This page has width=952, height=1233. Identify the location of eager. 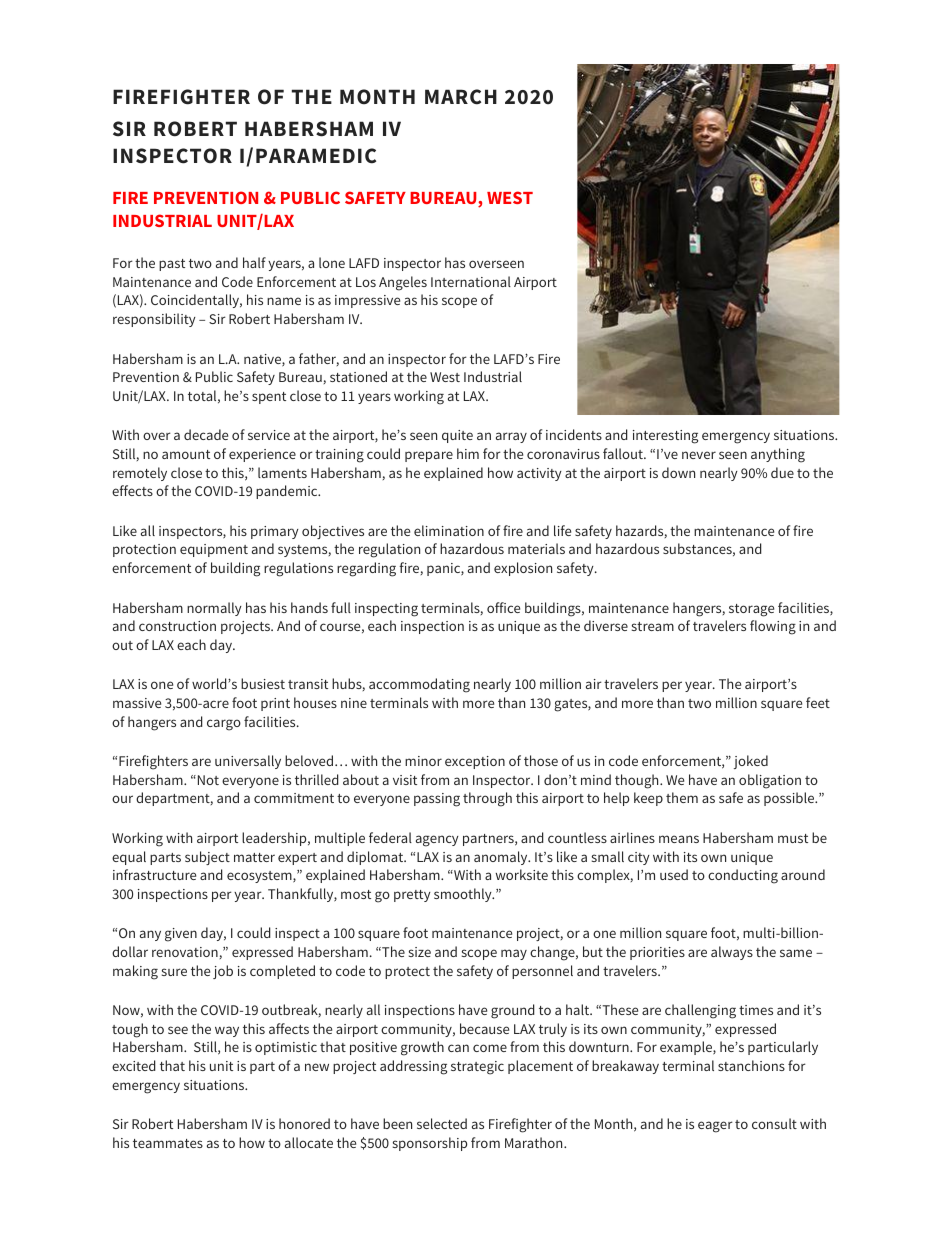
(715, 1127).
